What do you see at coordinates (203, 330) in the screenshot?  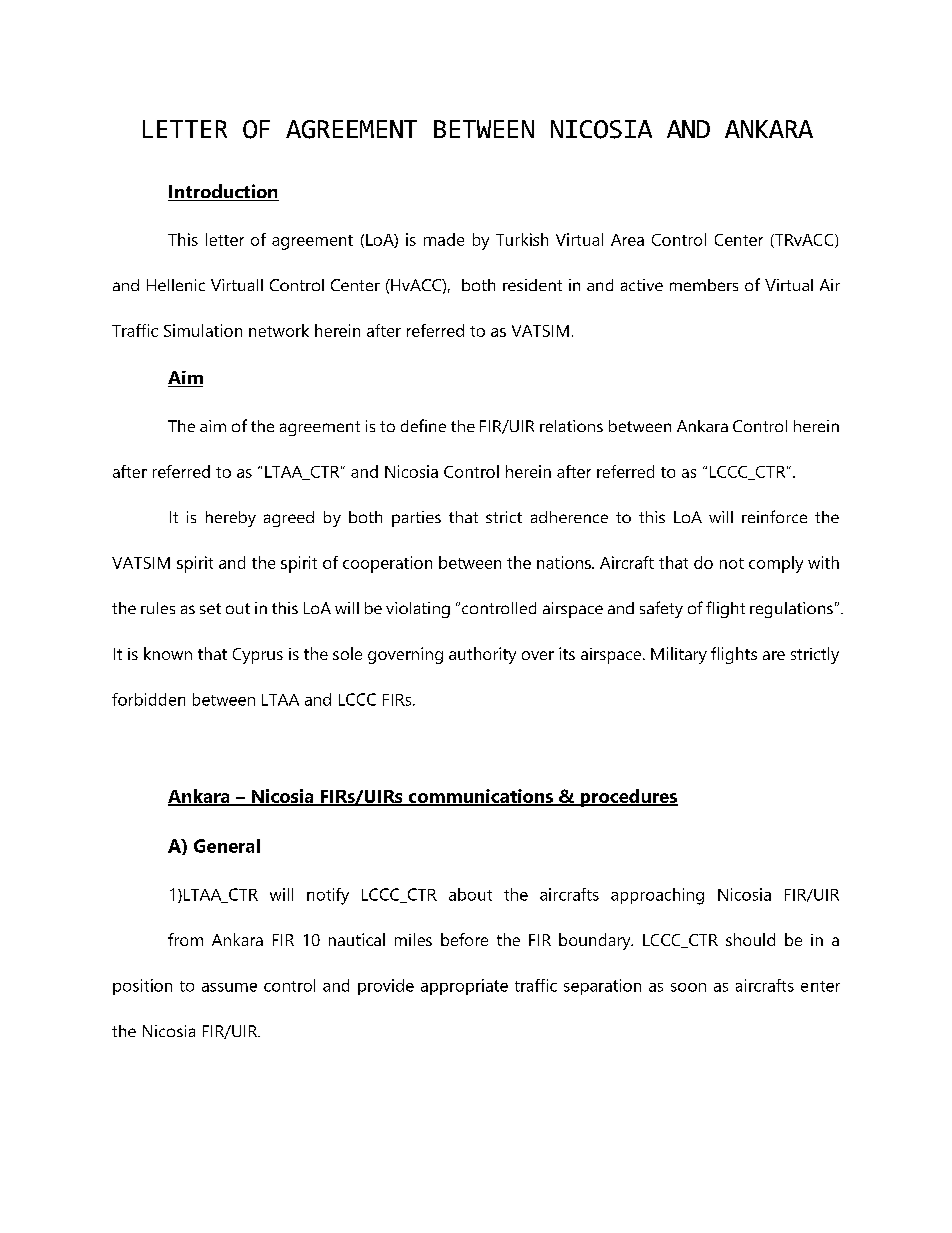 I see `Simulation` at bounding box center [203, 330].
